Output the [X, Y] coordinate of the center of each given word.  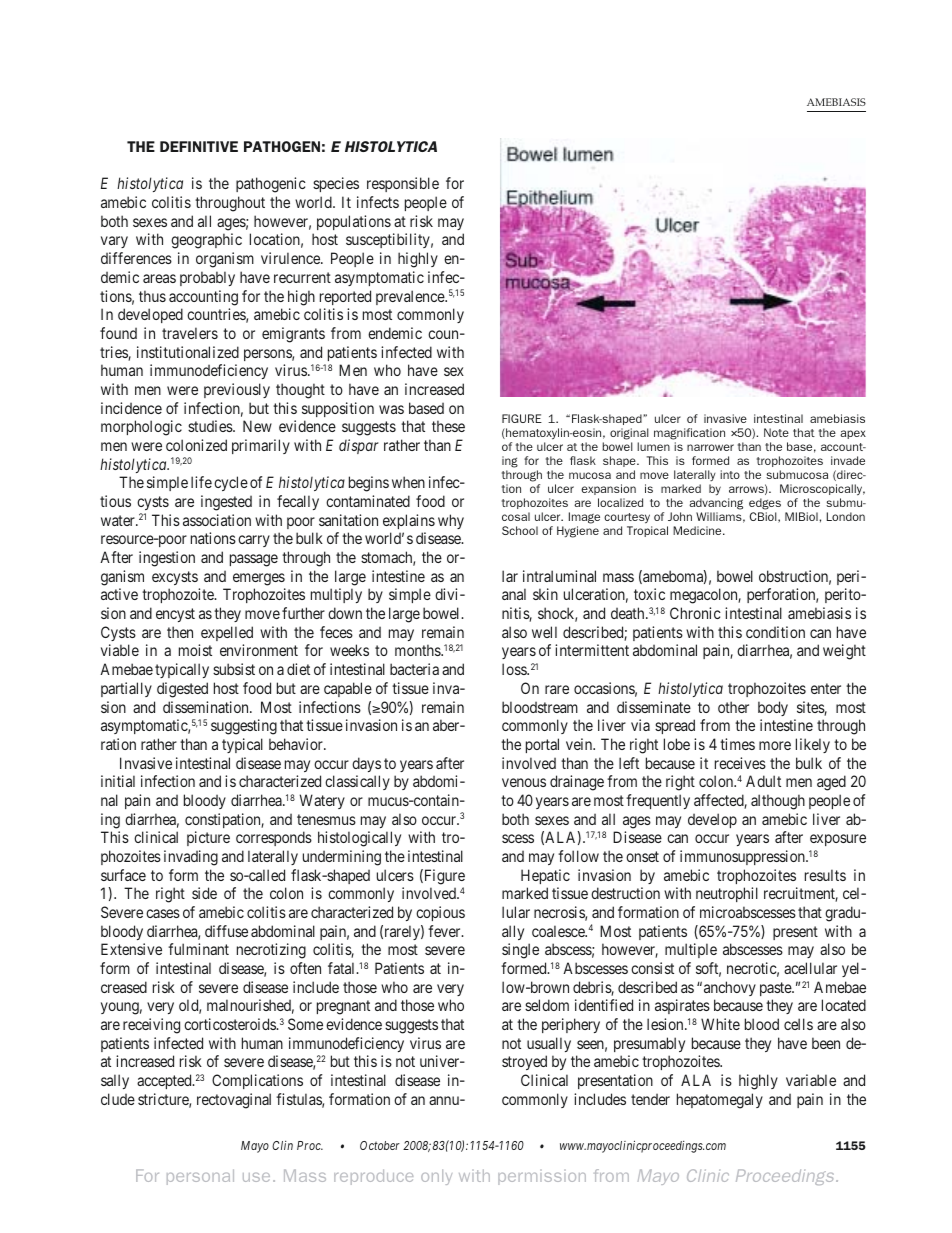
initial [118, 781]
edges [765, 505]
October [380, 1145]
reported [345, 297]
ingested [226, 503]
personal [200, 1177]
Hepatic [545, 876]
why [451, 521]
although [778, 802]
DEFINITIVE [199, 146]
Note [776, 432]
